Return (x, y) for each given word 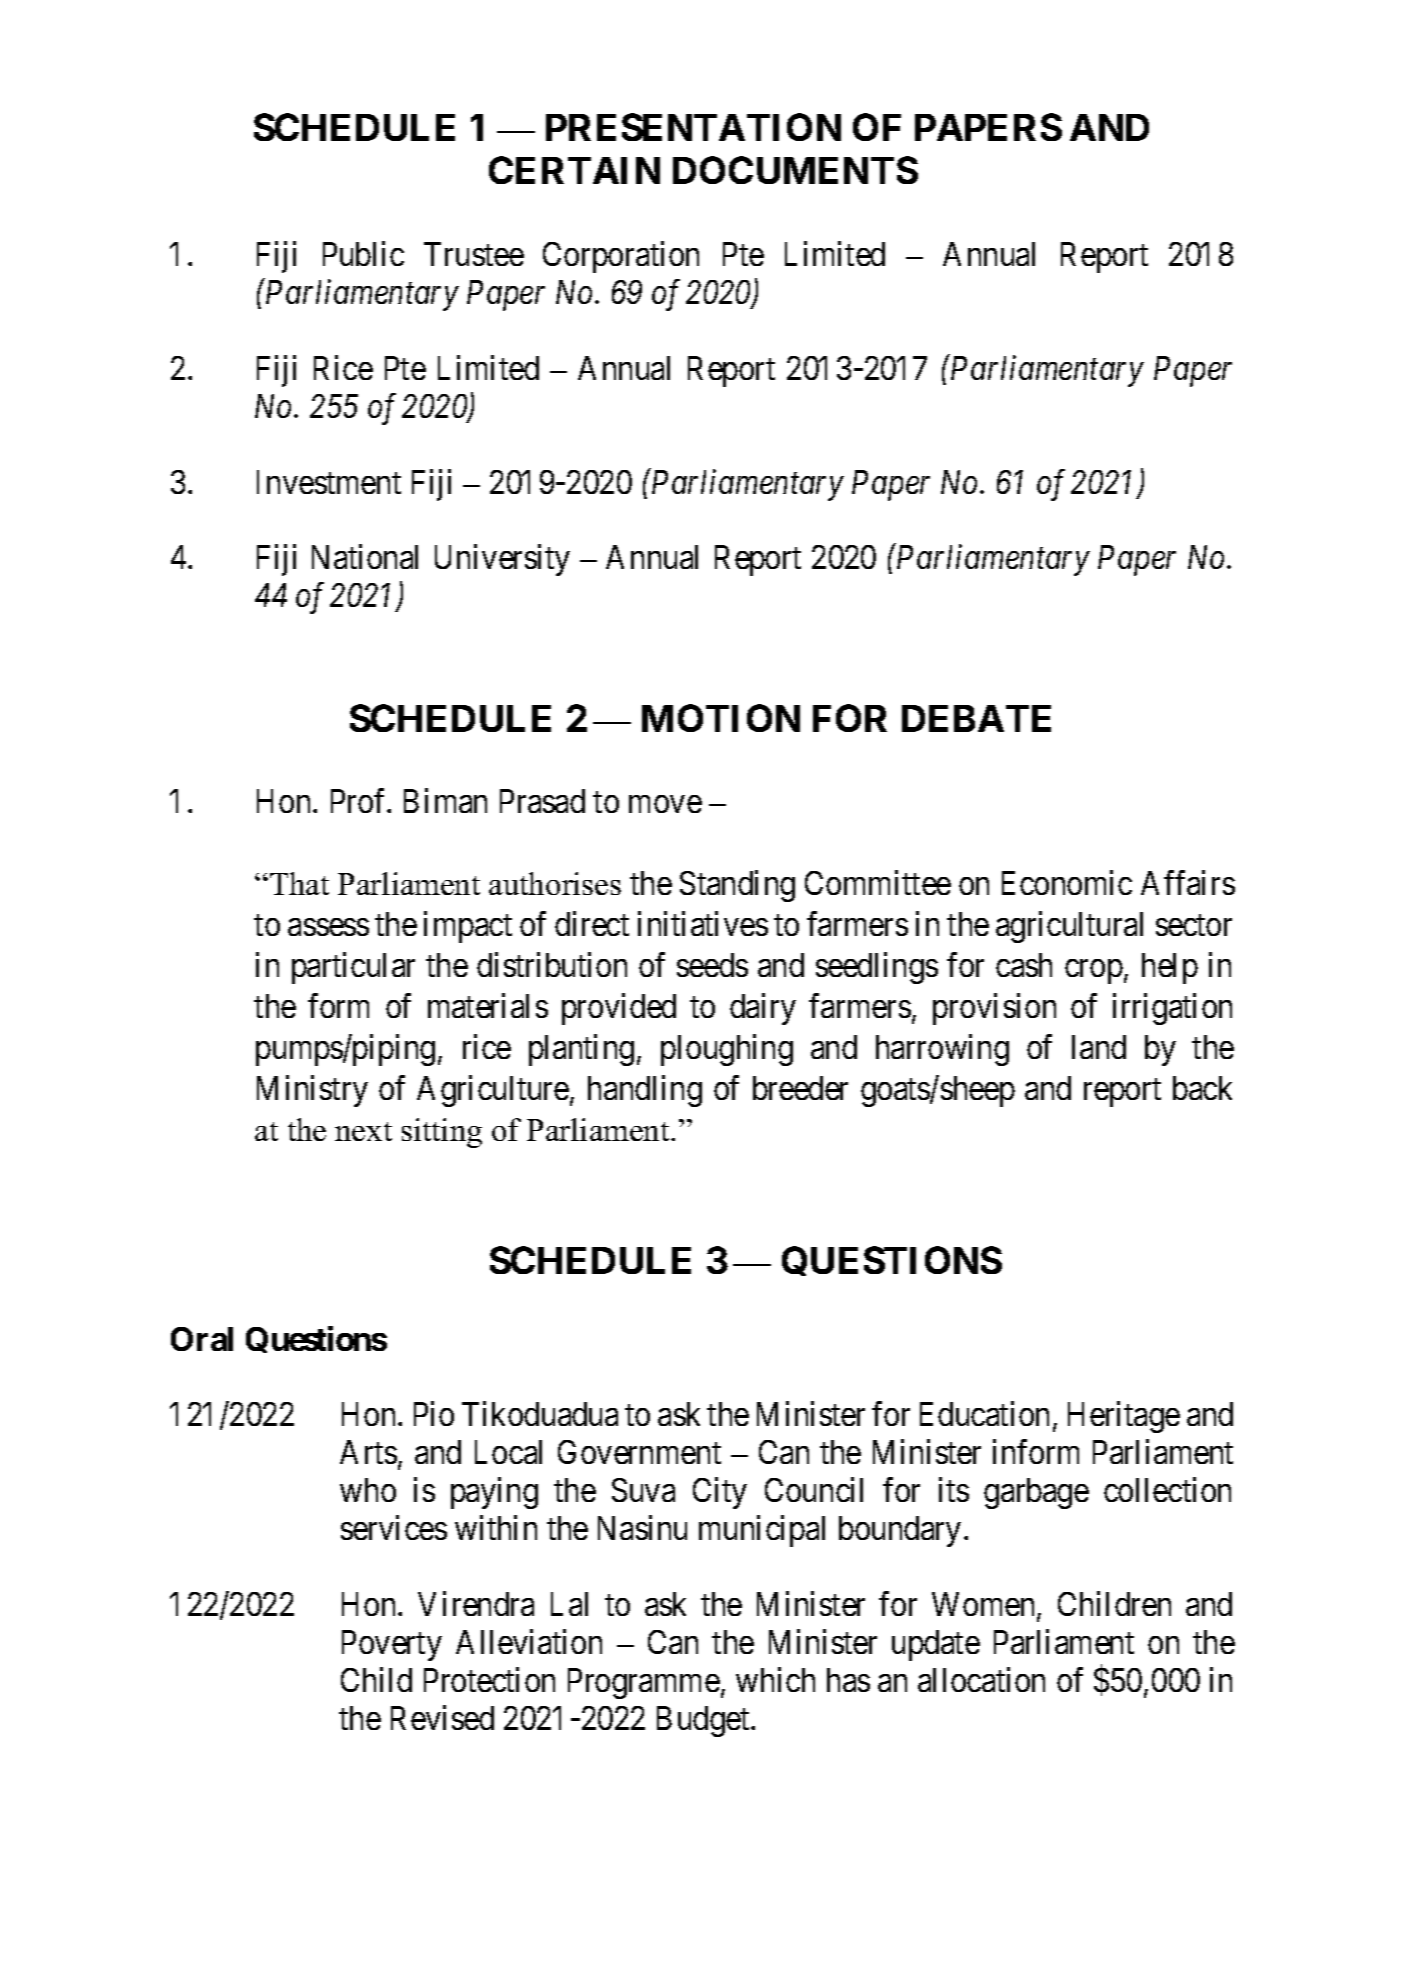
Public (363, 253)
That (299, 883)
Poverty (392, 1645)
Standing (737, 886)
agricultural (1069, 927)
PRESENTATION (693, 127)
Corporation (621, 257)
